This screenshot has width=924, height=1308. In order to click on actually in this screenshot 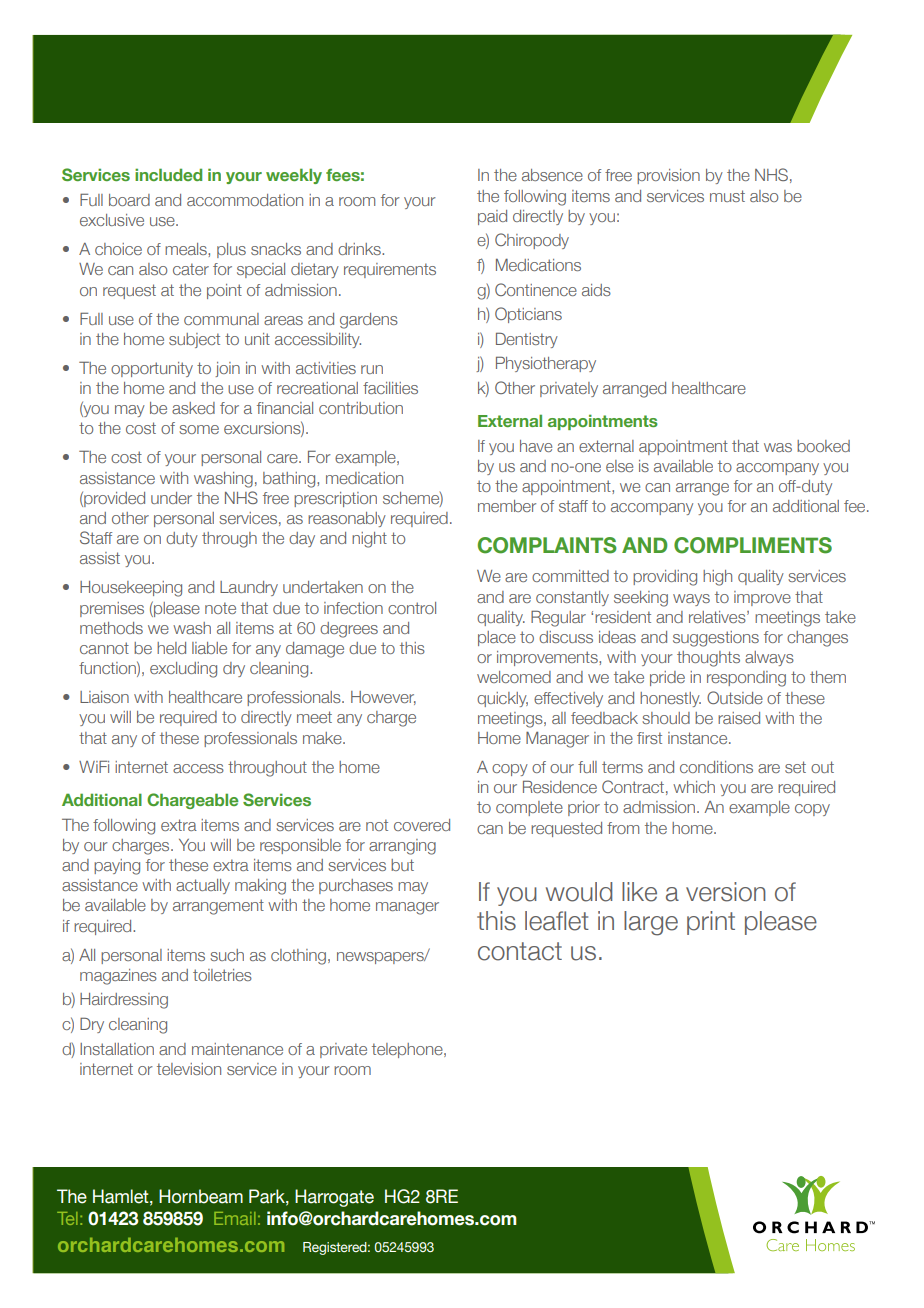, I will do `click(203, 886)`.
